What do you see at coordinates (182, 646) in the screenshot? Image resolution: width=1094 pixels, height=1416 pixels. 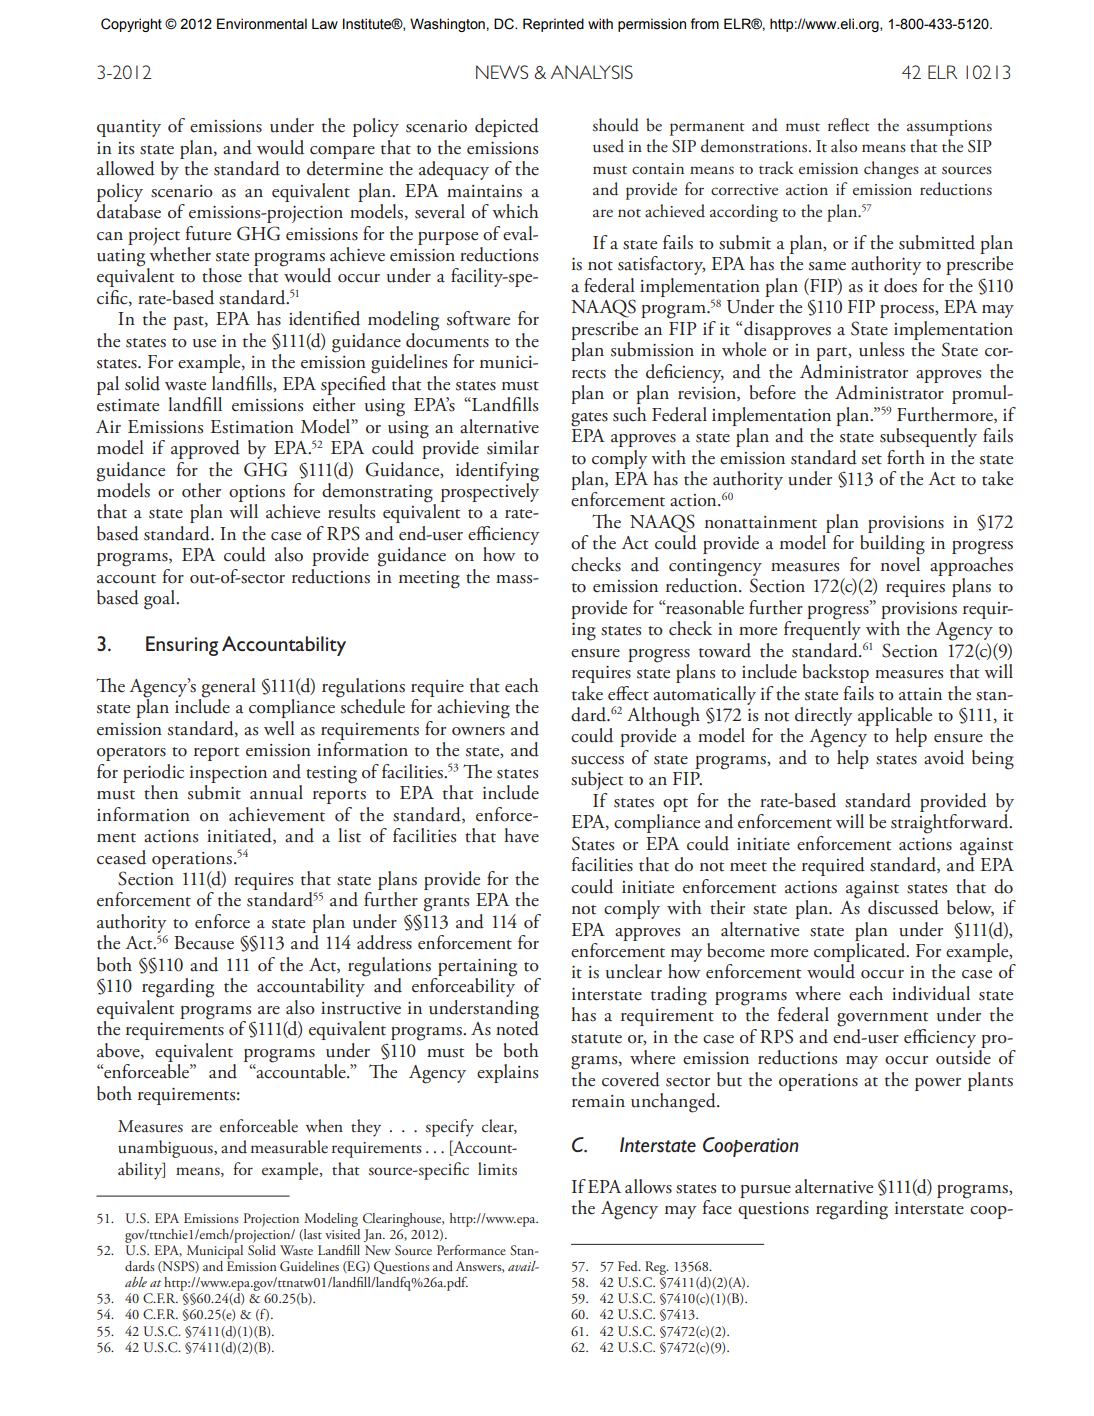 I see `Ensuring` at bounding box center [182, 646].
